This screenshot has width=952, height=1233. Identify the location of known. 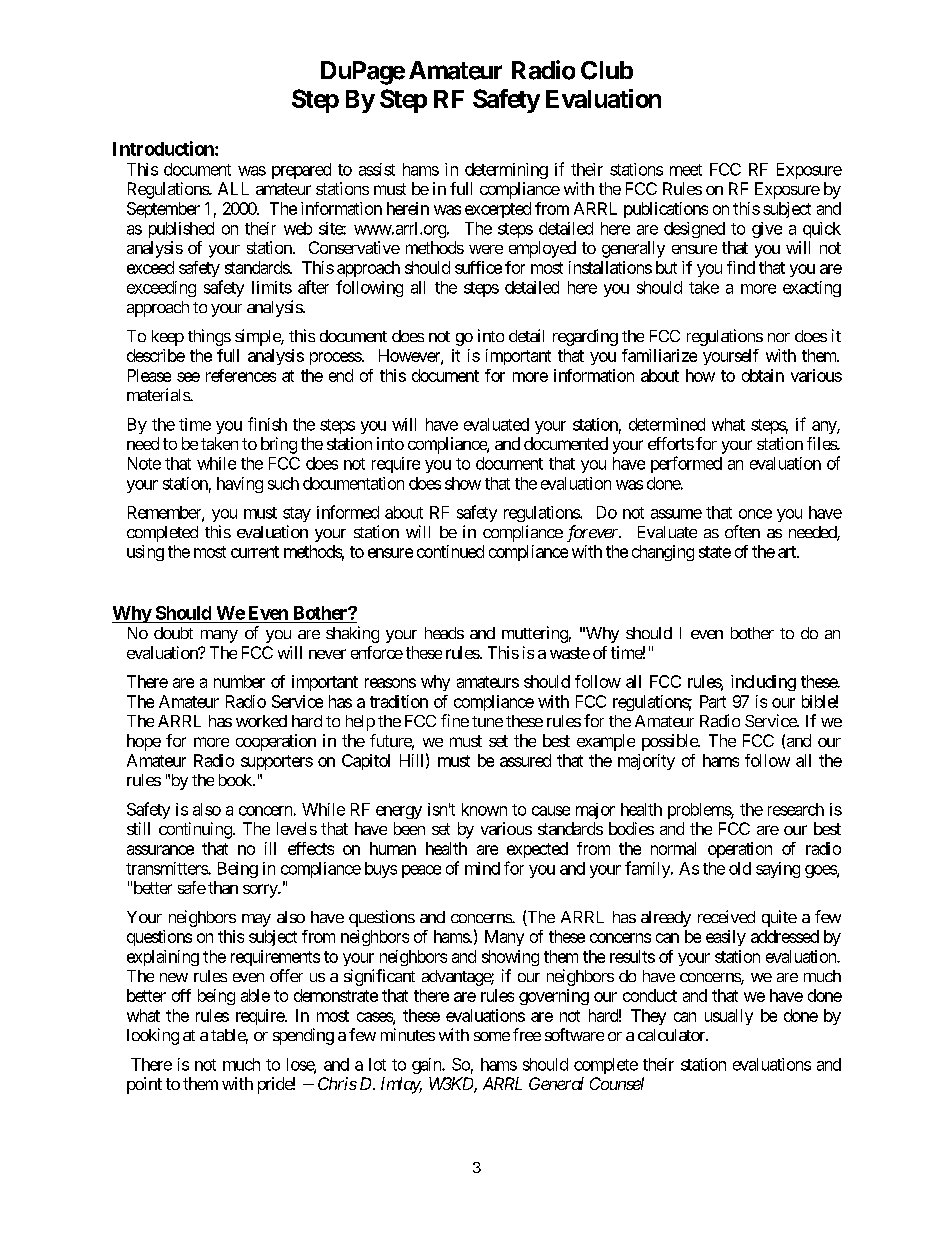
(484, 809).
